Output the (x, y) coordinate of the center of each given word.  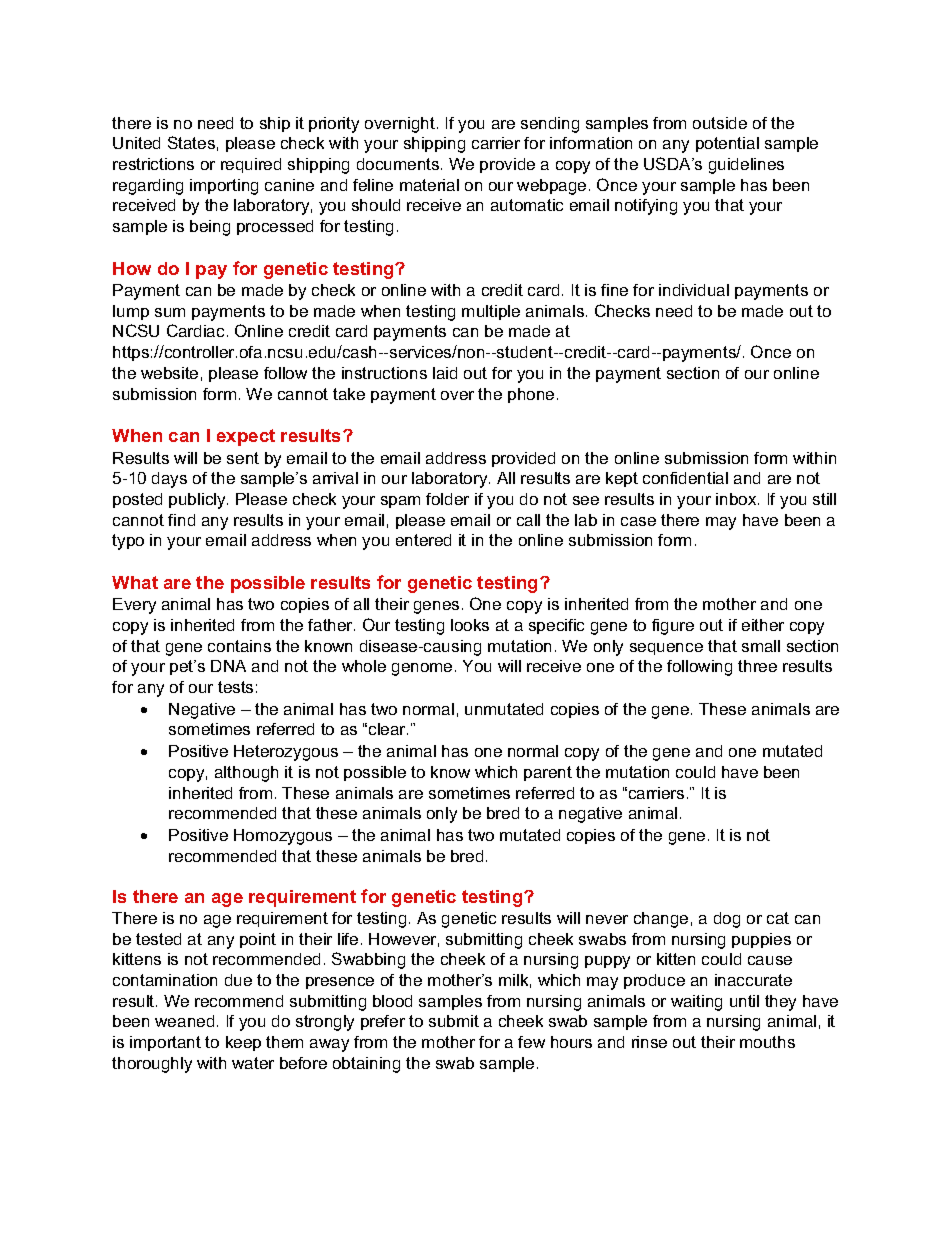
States (191, 142)
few (531, 1042)
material (429, 185)
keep (243, 1043)
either (763, 625)
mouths (767, 1042)
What (135, 582)
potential (727, 144)
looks (470, 625)
